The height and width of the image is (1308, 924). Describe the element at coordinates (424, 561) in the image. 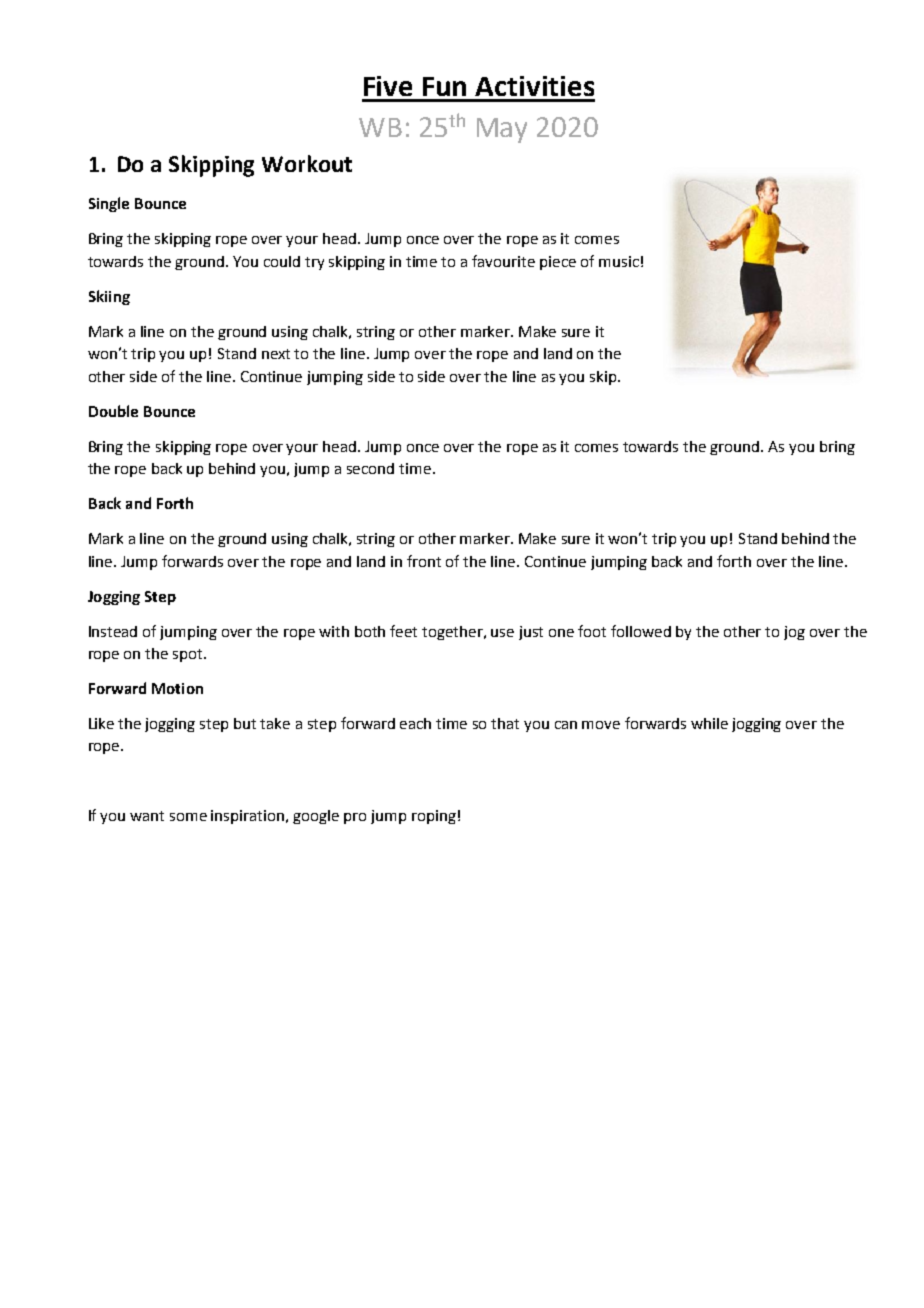

I see `front` at that location.
